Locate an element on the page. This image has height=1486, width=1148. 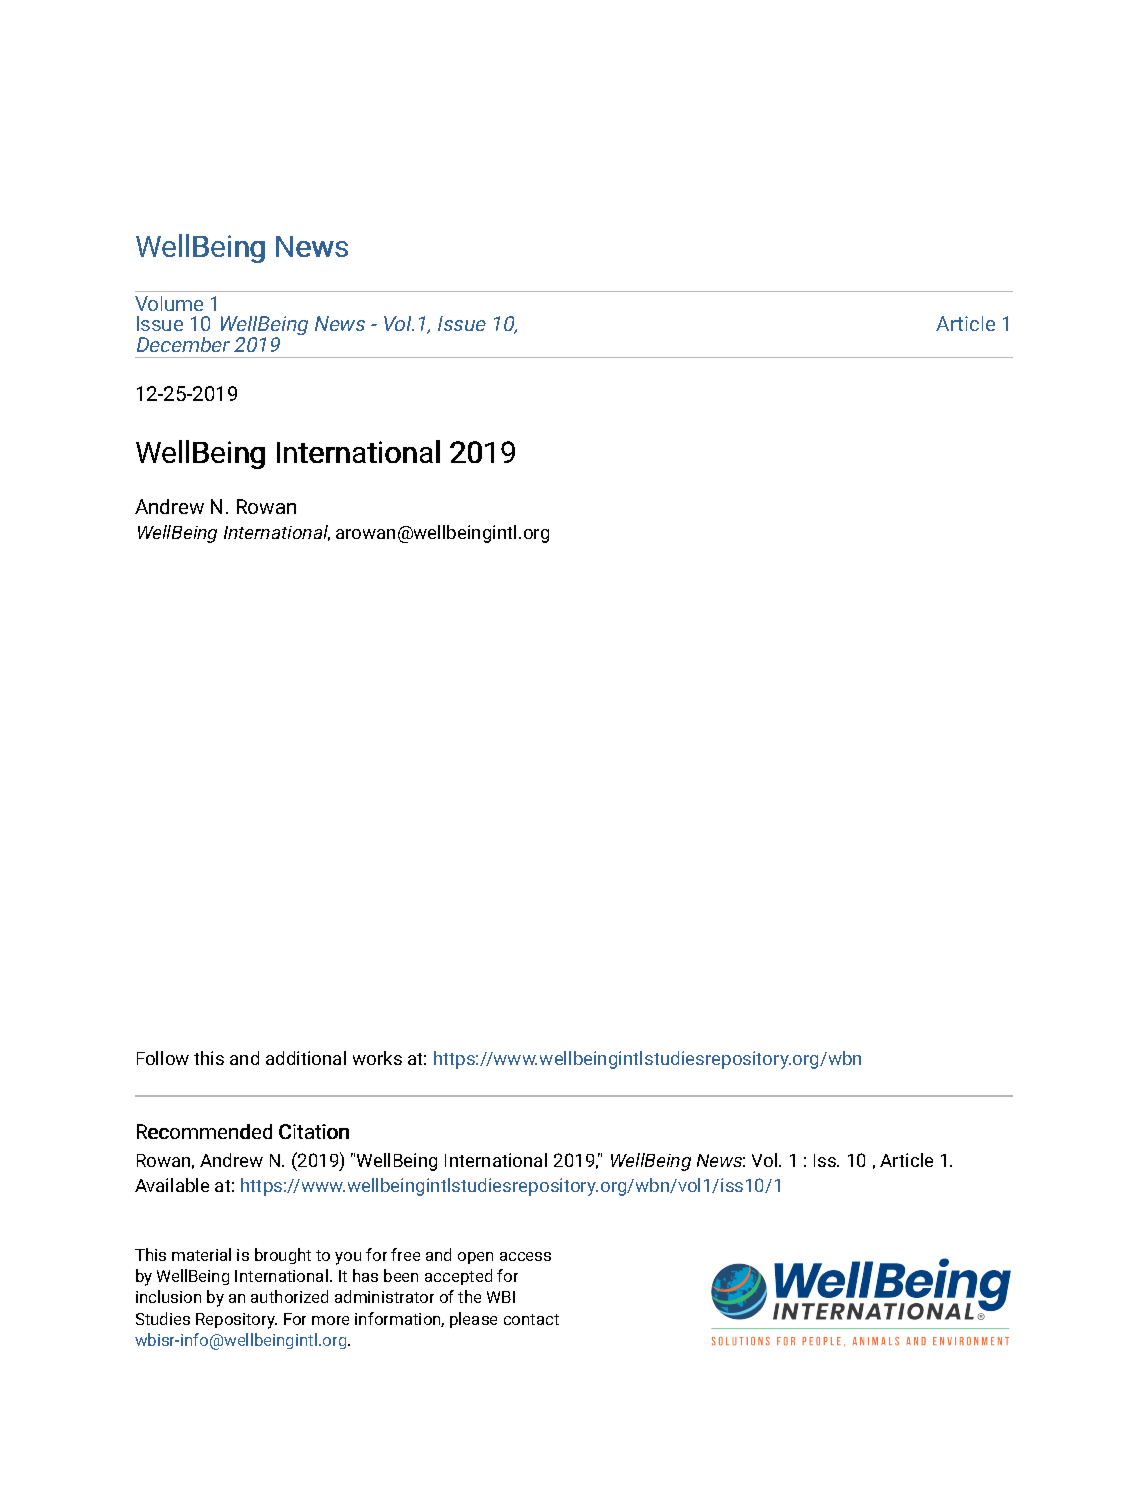
inclusion is located at coordinates (168, 1296).
